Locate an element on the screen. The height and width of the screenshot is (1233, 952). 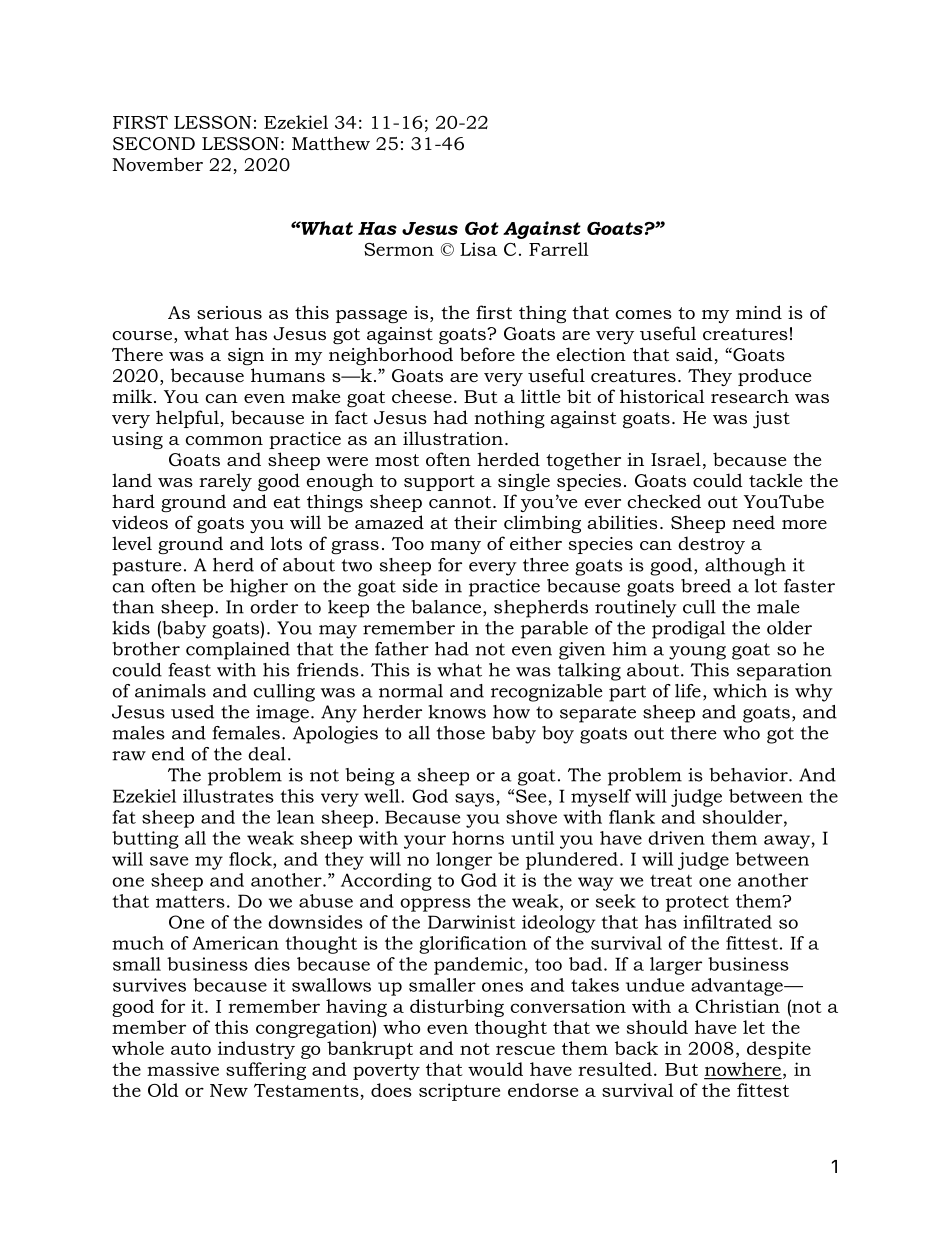
Lisa is located at coordinates (478, 249).
